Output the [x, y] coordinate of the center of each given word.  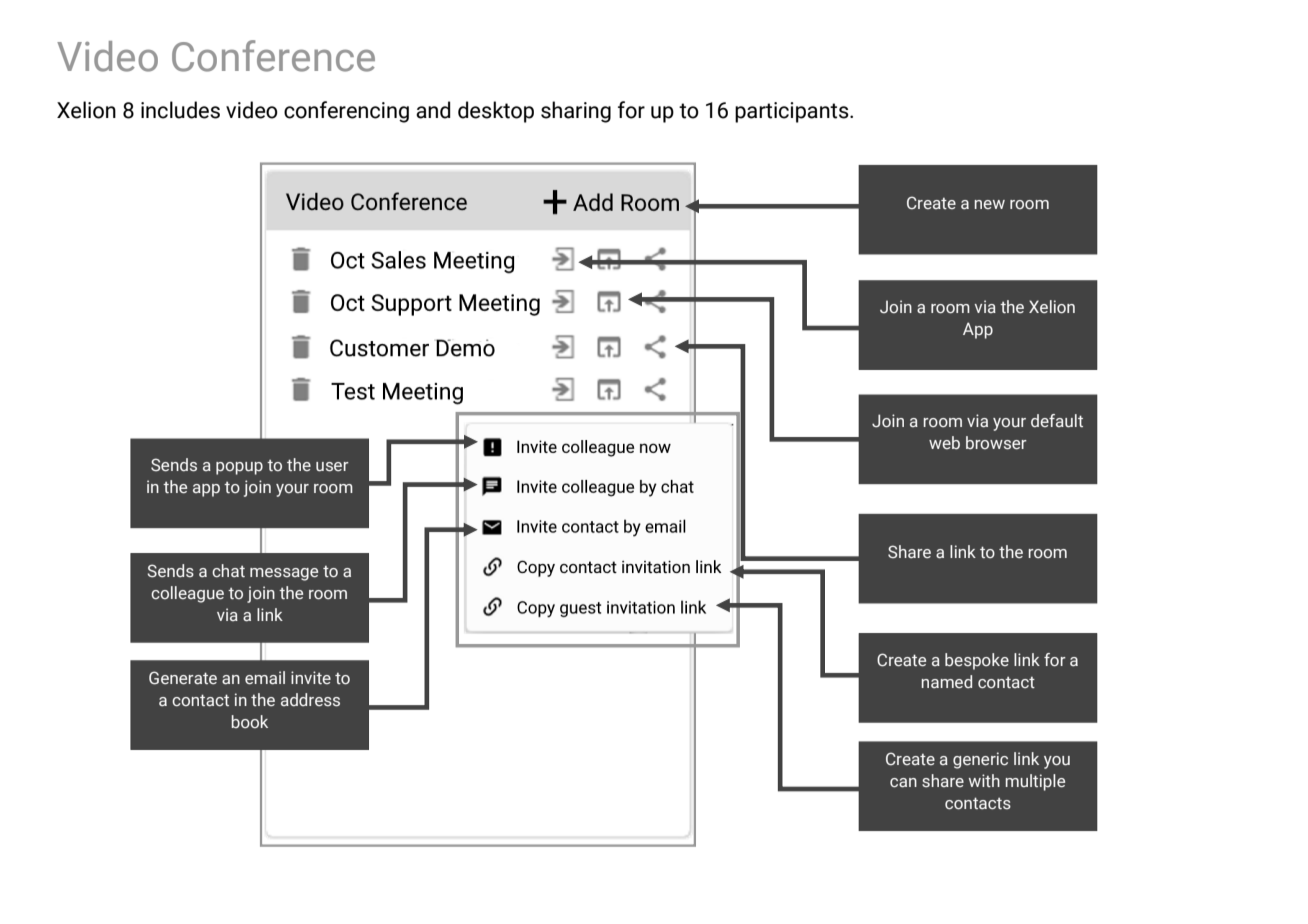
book [250, 721]
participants [793, 112]
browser [996, 443]
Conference [273, 56]
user [332, 467]
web [944, 442]
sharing [576, 112]
